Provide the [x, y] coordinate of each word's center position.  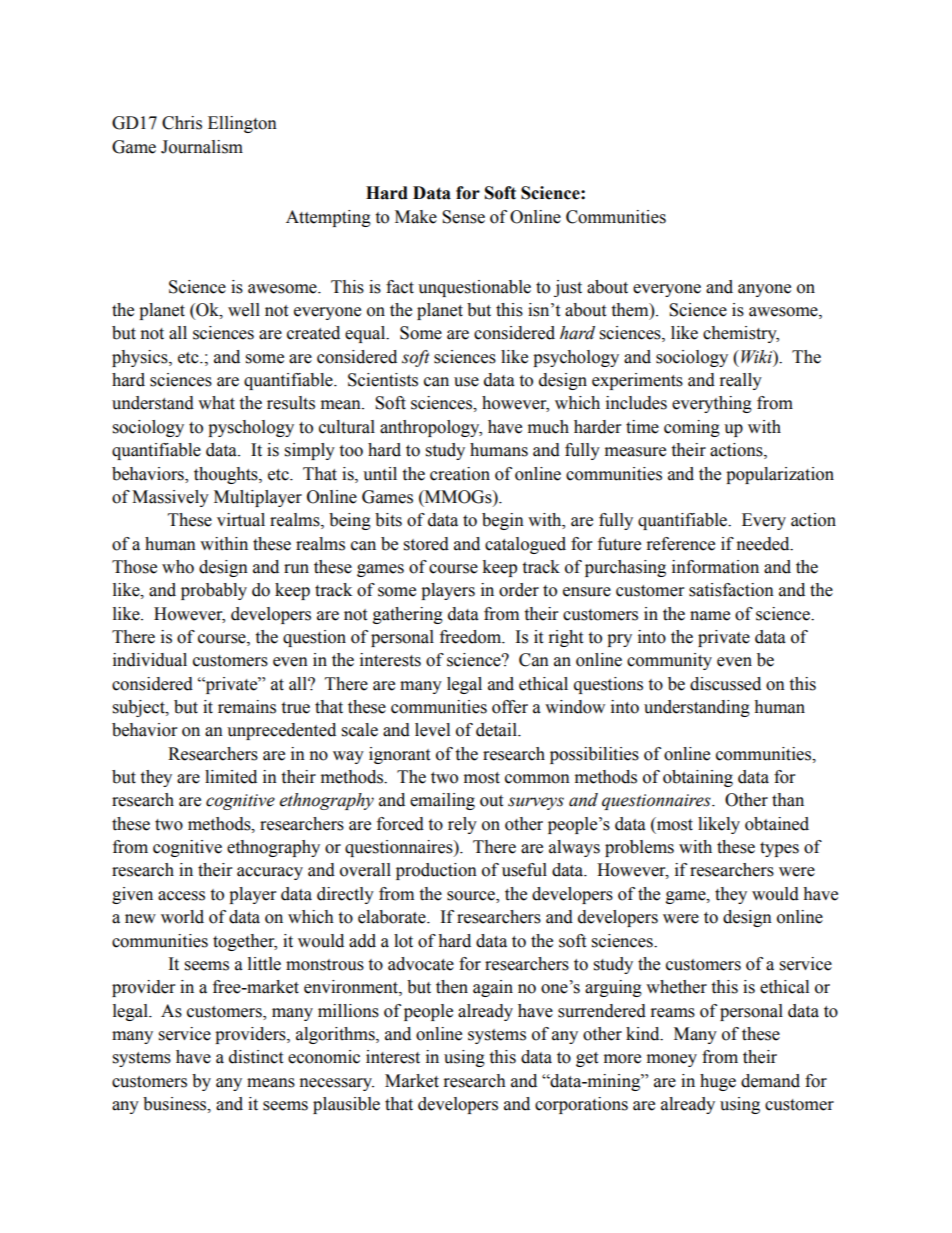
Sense [463, 217]
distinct [256, 1057]
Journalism [202, 147]
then [452, 987]
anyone [764, 290]
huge [718, 1082]
